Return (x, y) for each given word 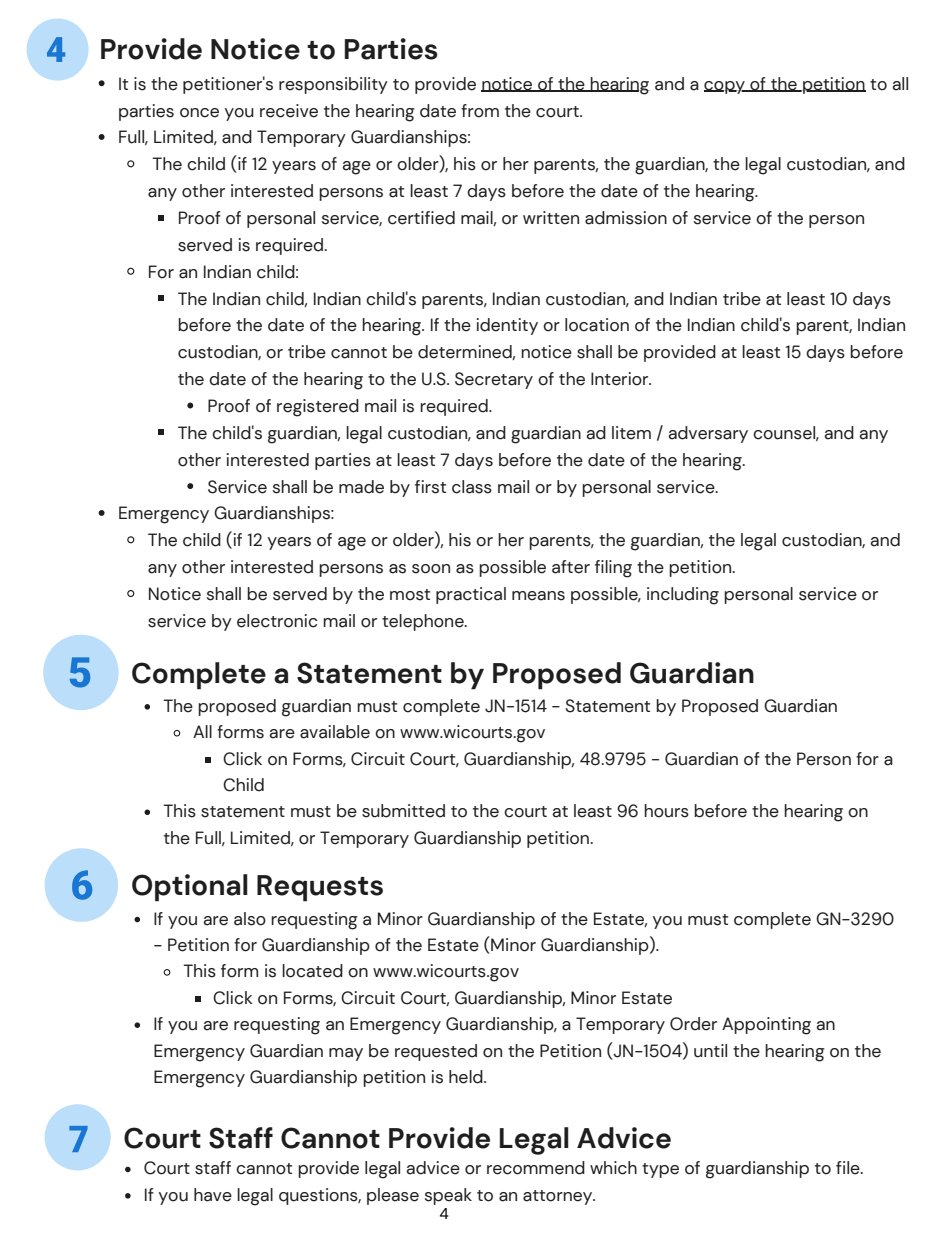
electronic (277, 621)
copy (725, 87)
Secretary (494, 380)
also (250, 919)
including (683, 596)
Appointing (766, 1026)
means (538, 596)
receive (289, 111)
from (480, 111)
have (213, 1195)
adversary (708, 434)
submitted (403, 811)
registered (318, 408)
